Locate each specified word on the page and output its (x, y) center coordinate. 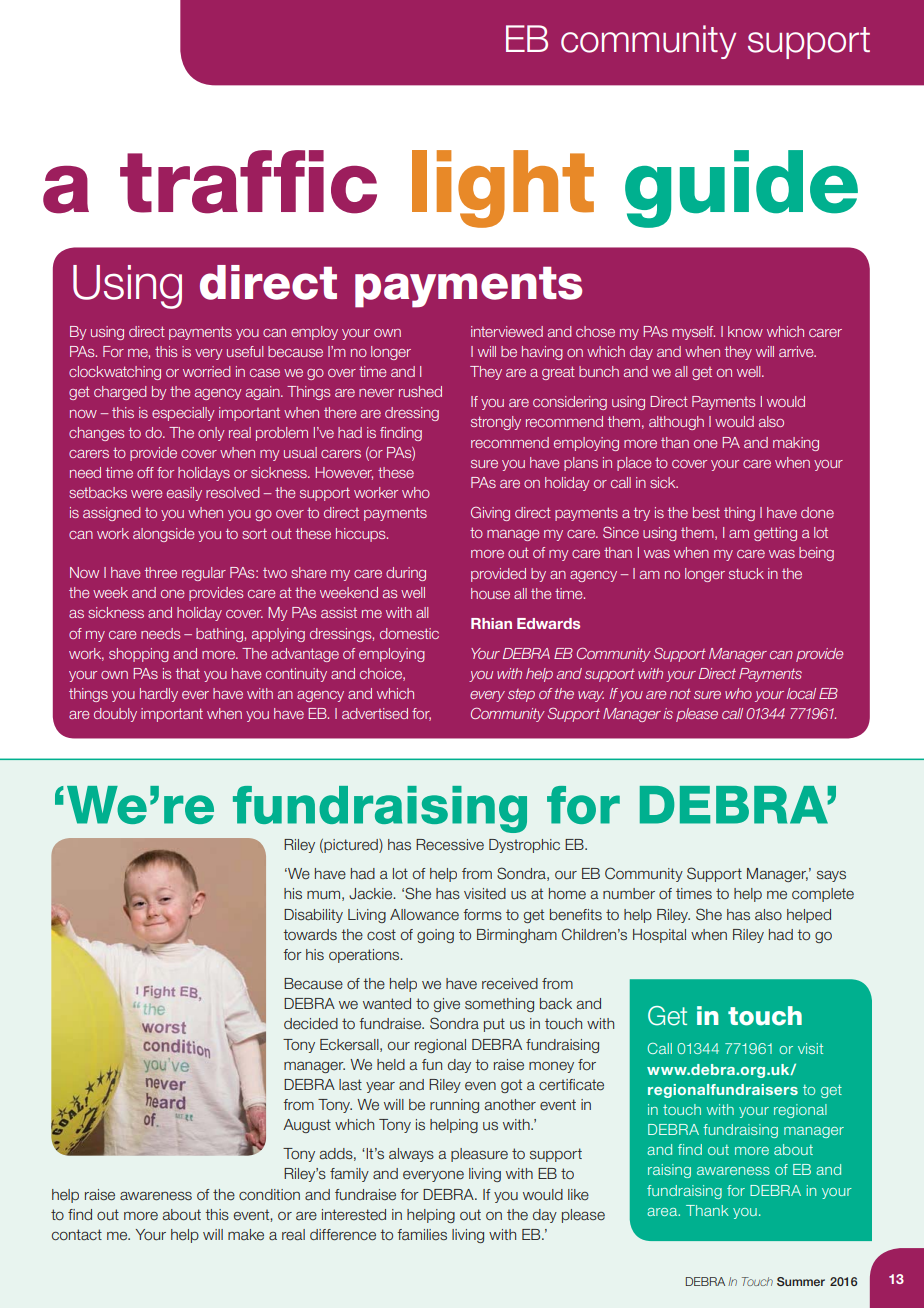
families (422, 1234)
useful (245, 351)
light (503, 189)
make (246, 1235)
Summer (801, 1281)
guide (741, 189)
